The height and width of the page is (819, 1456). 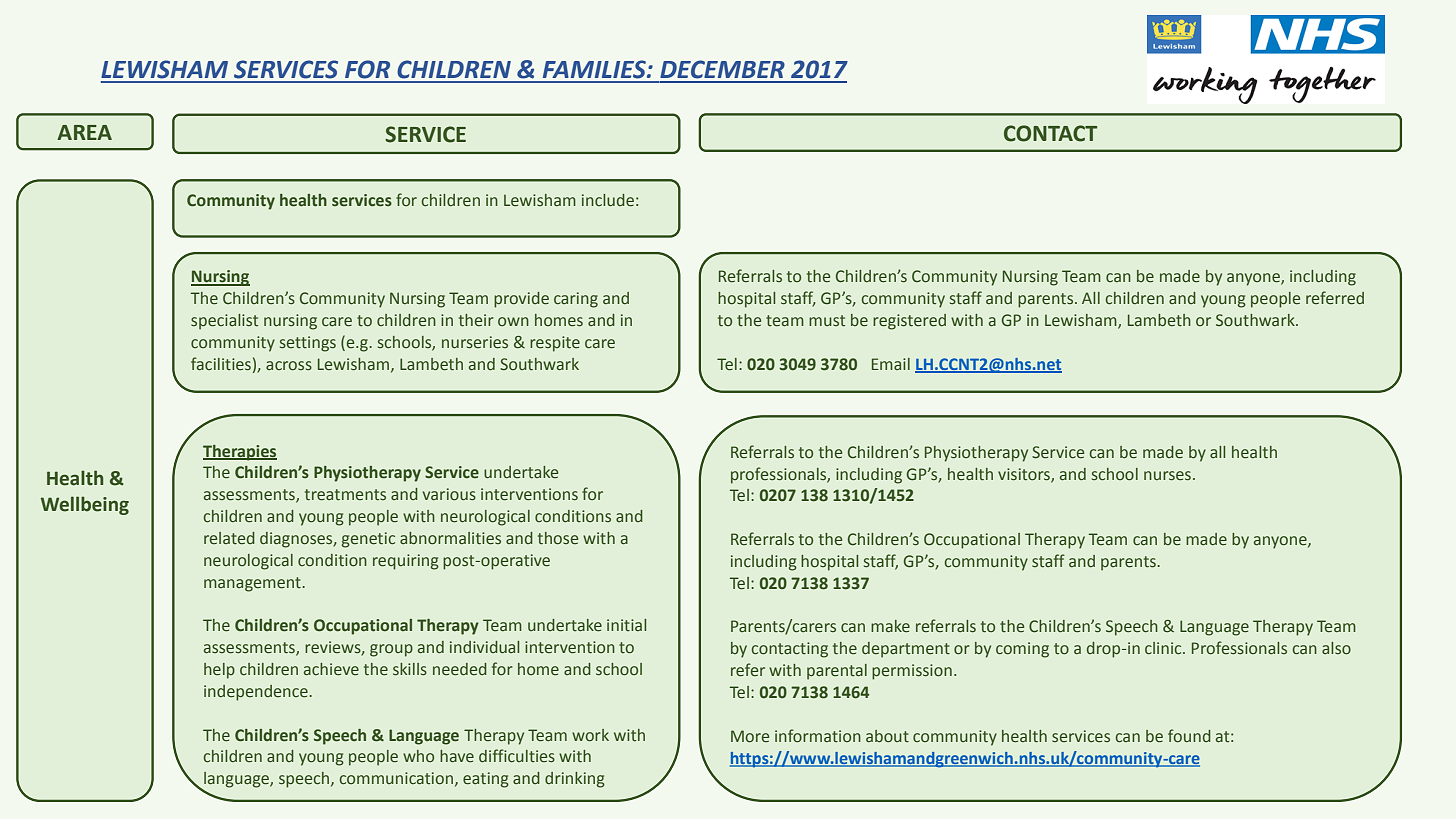 What do you see at coordinates (891, 364) in the page?
I see `Email` at bounding box center [891, 364].
